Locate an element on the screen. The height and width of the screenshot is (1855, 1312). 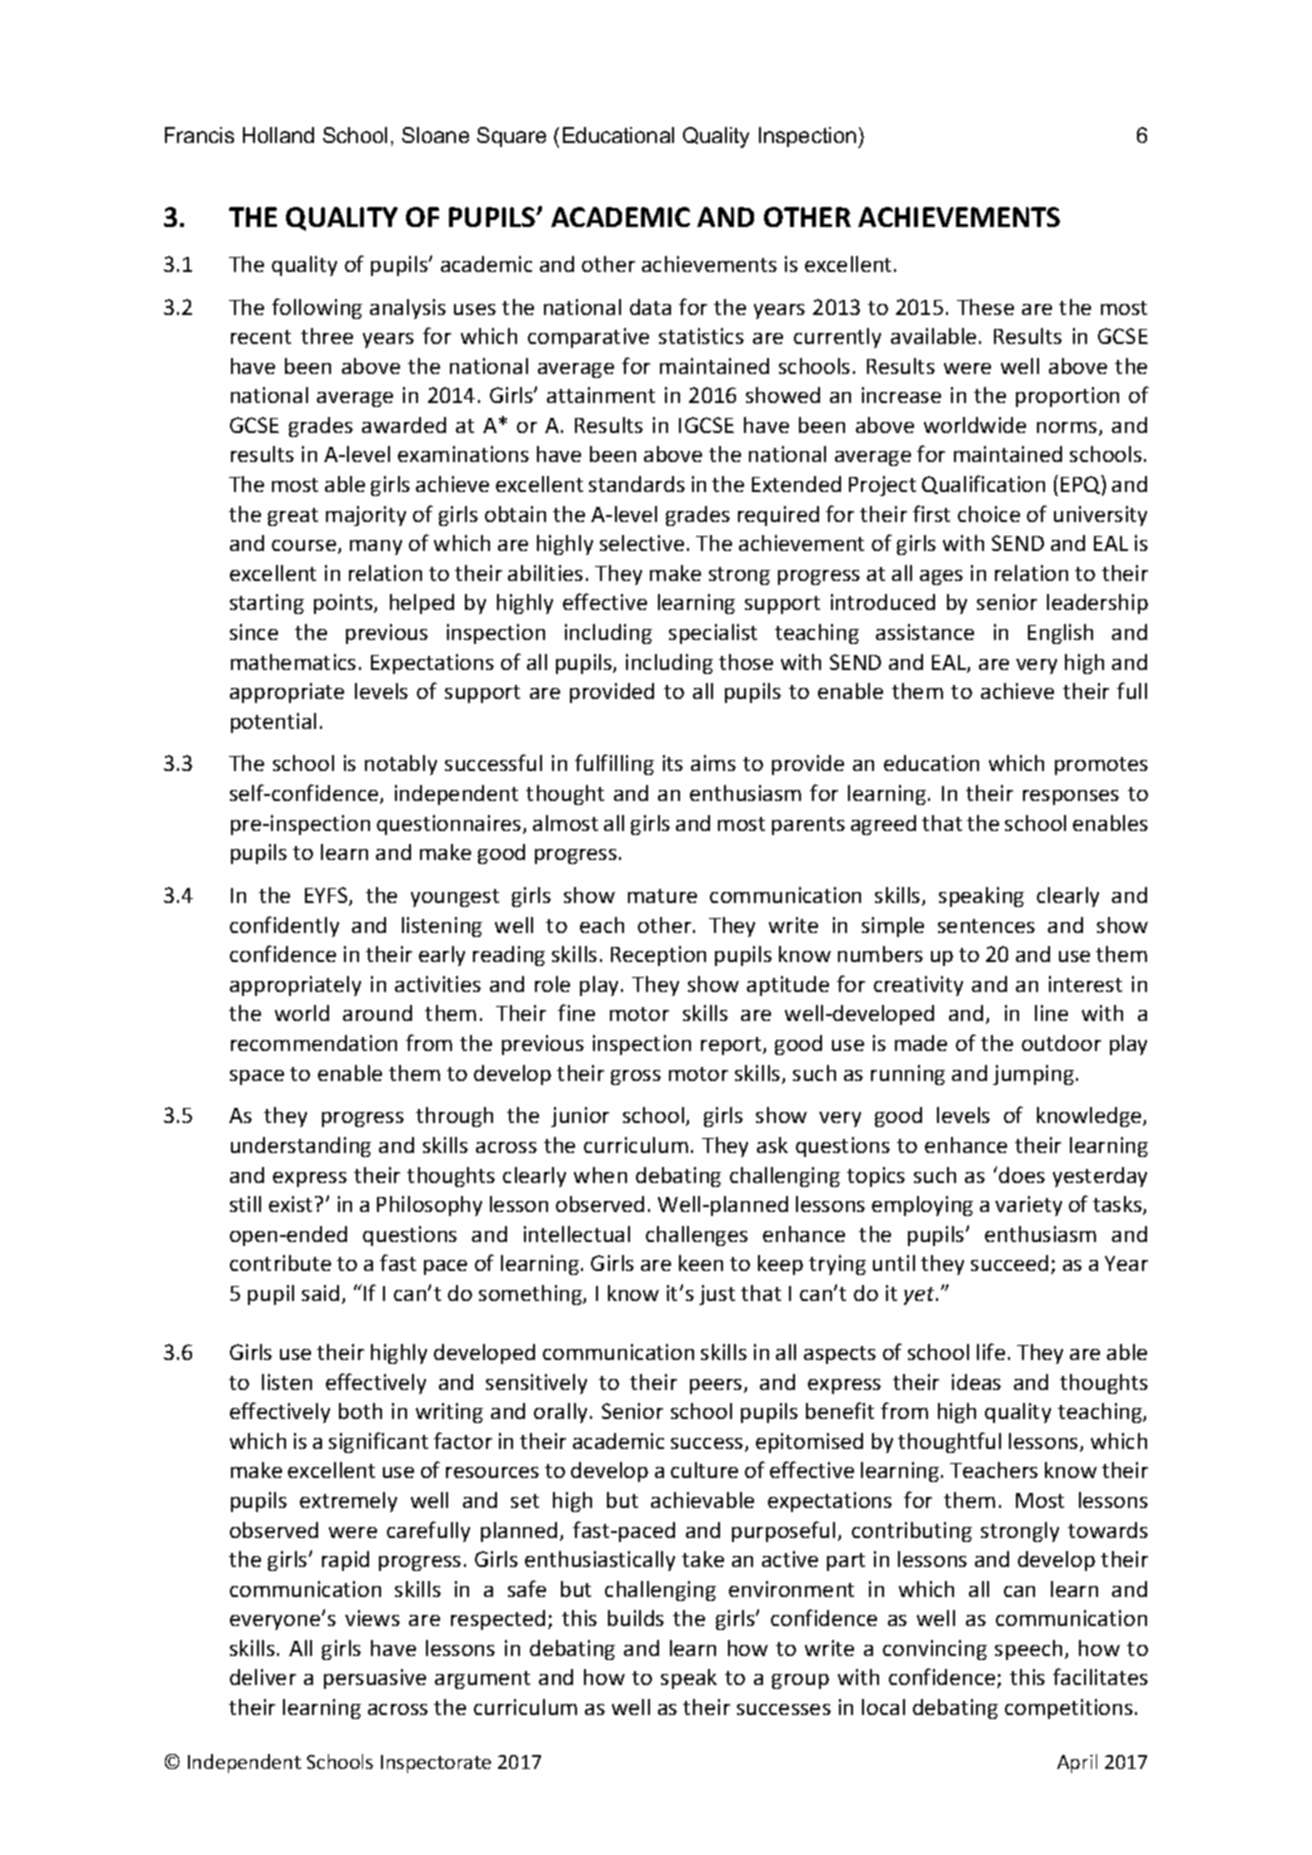
Reception is located at coordinates (658, 956).
